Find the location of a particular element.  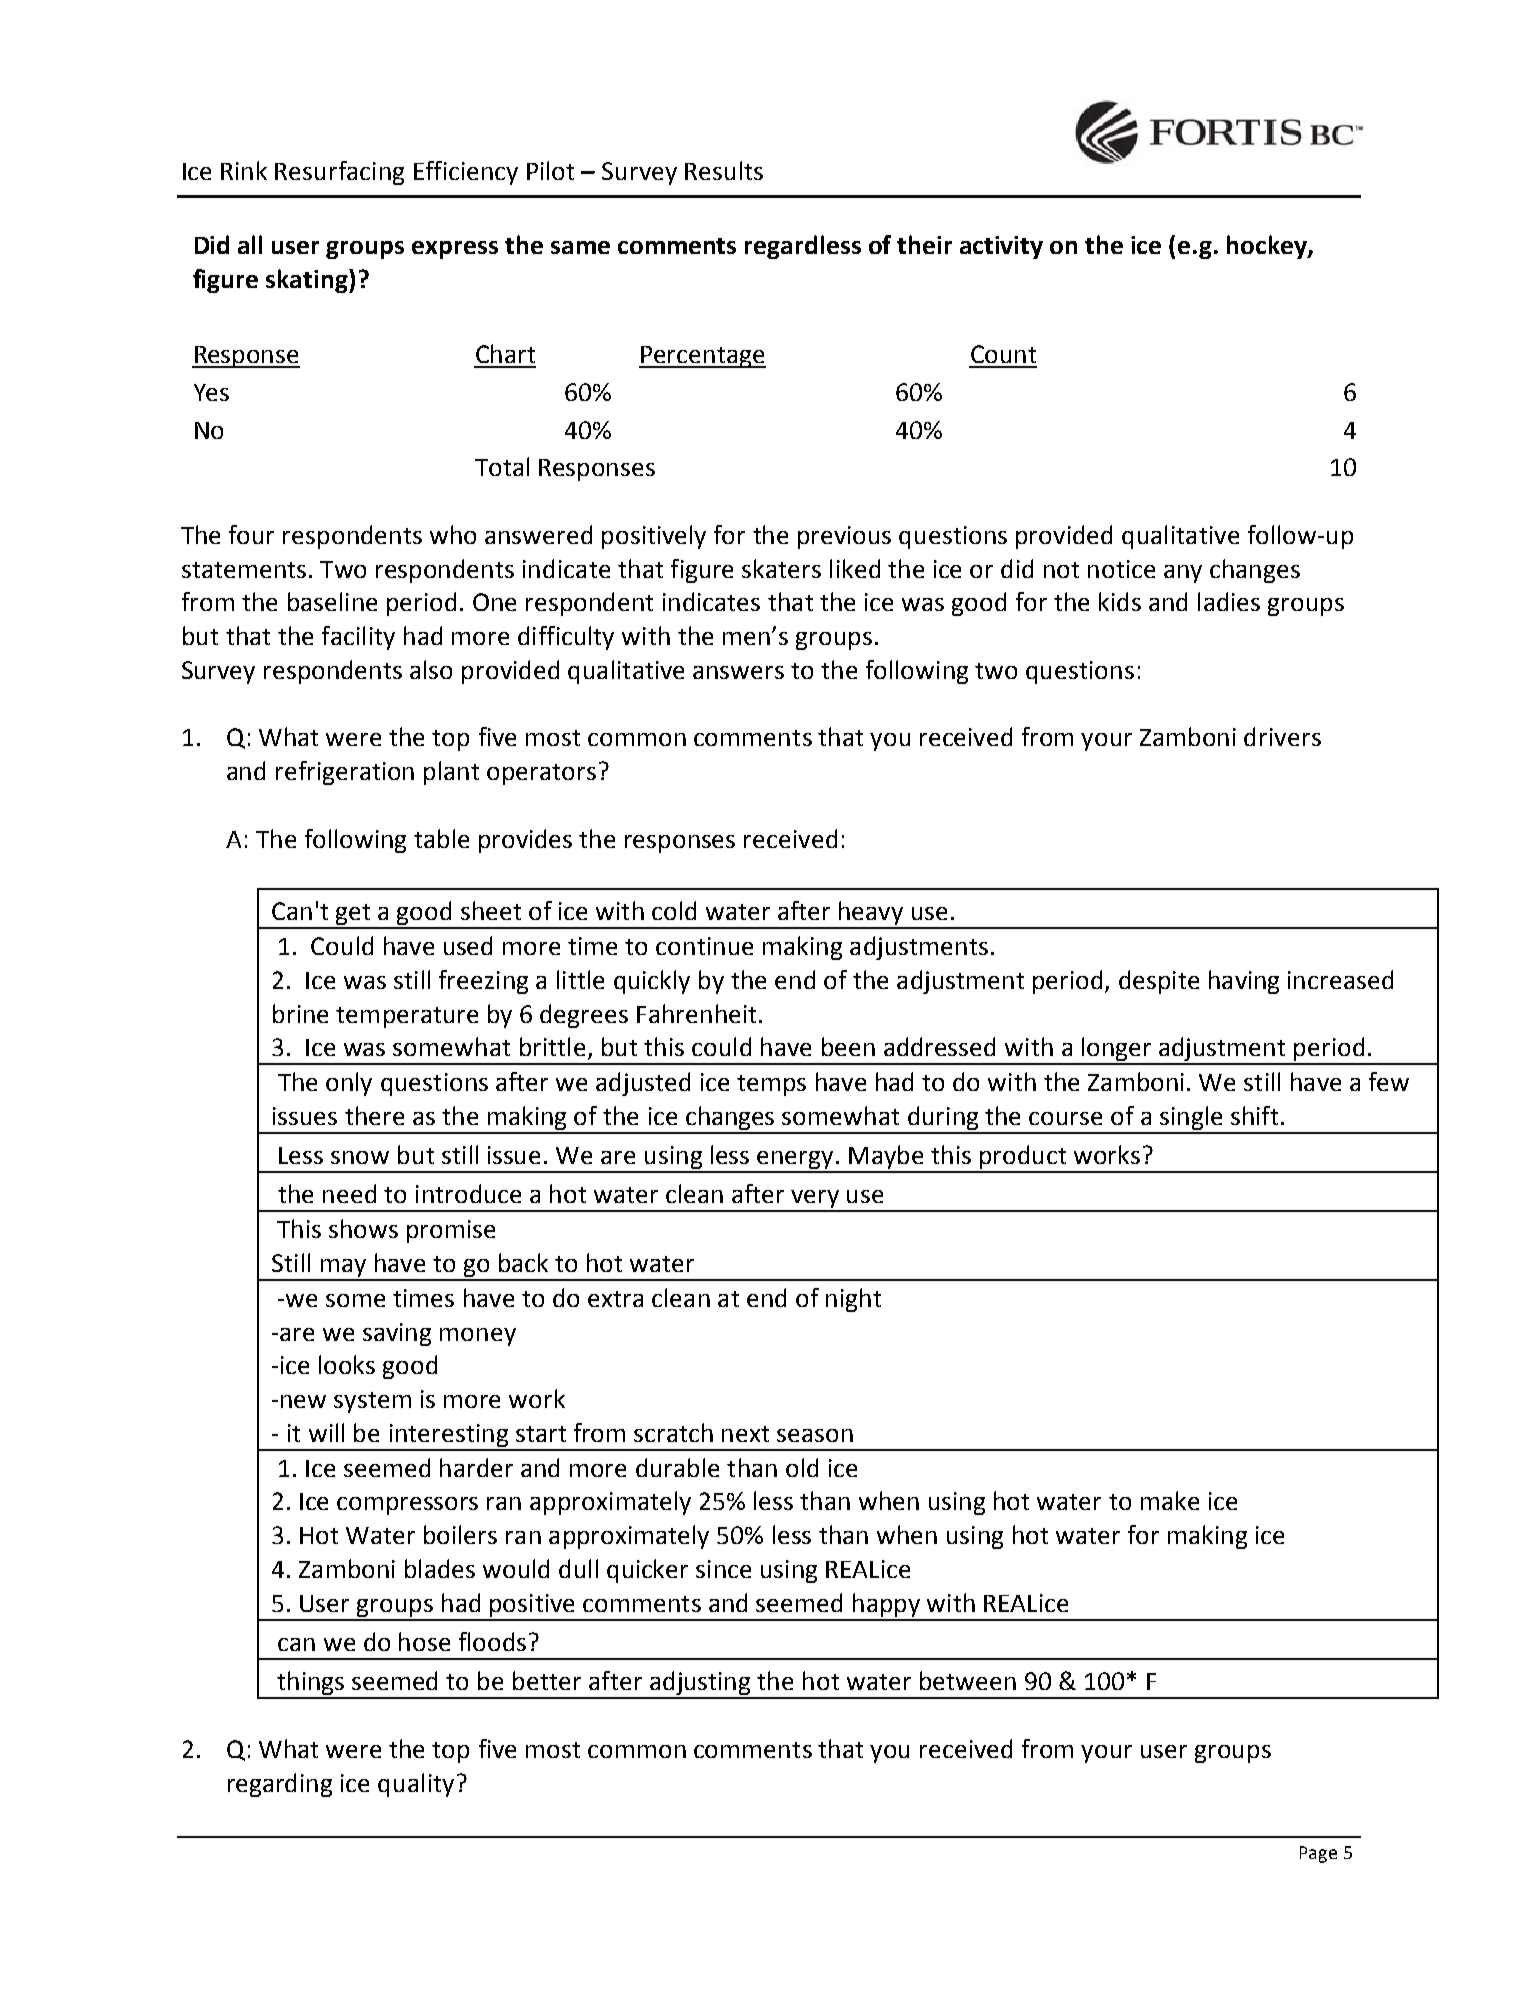

Results is located at coordinates (724, 170).
